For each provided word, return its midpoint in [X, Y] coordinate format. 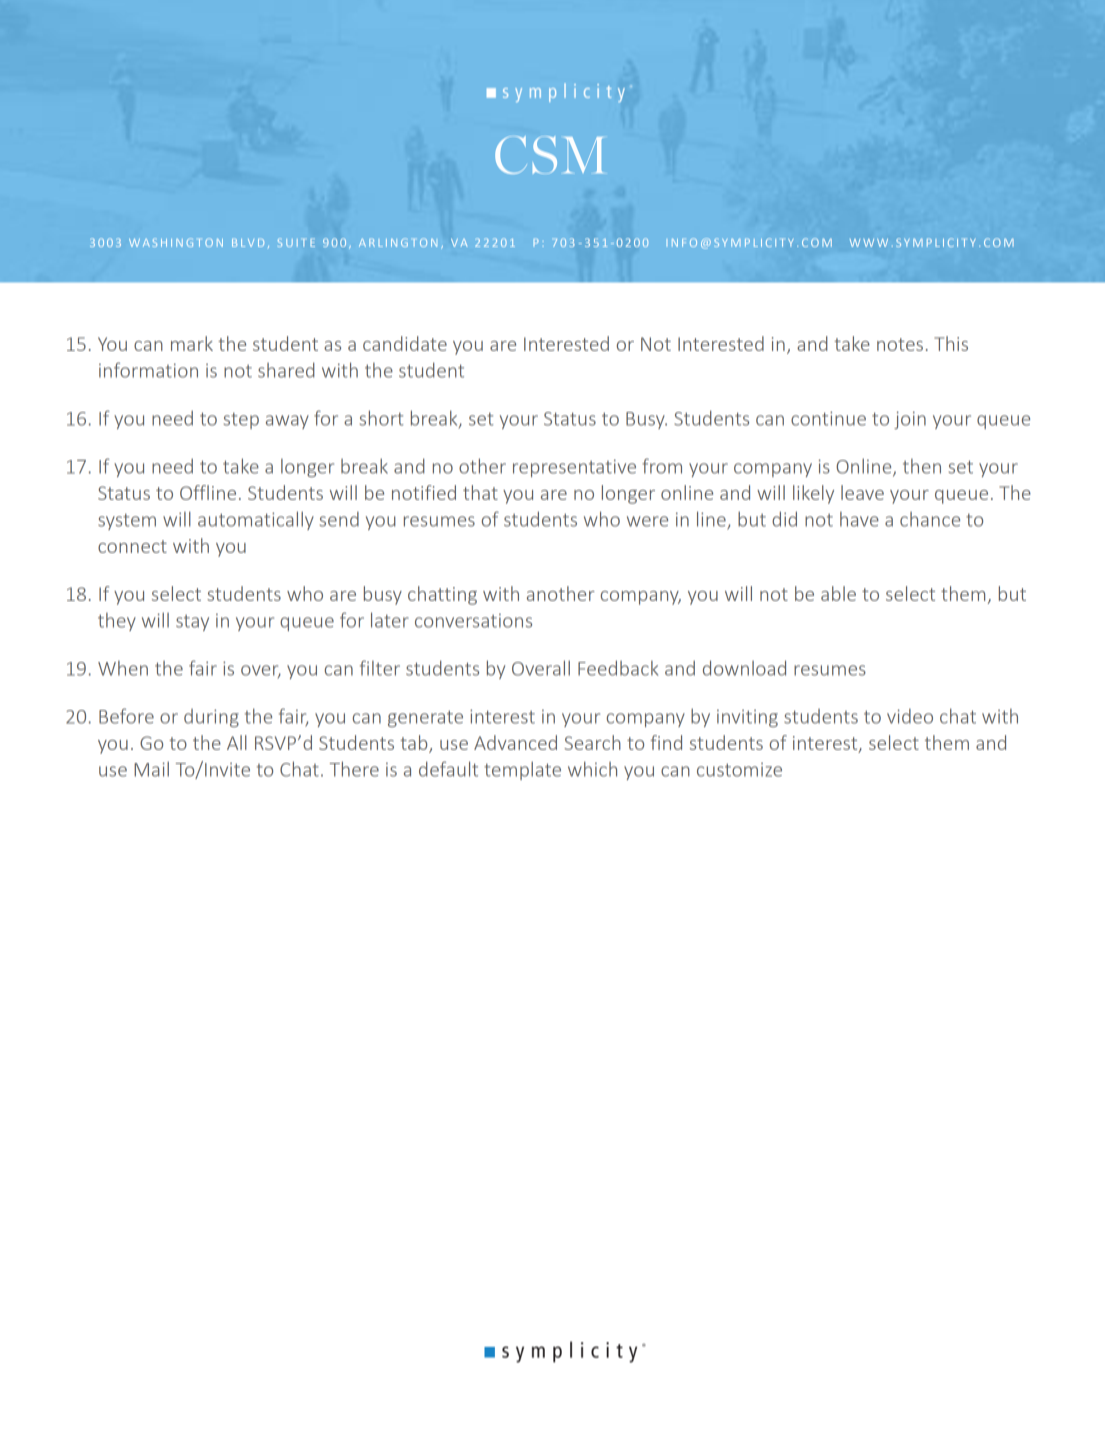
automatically [256, 520]
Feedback [618, 668]
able [838, 593]
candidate [405, 343]
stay [192, 623]
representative [574, 468]
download [744, 668]
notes [900, 344]
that [480, 492]
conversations [473, 621]
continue [828, 418]
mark [192, 343]
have [859, 519]
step [241, 421]
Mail [151, 769]
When [123, 668]
